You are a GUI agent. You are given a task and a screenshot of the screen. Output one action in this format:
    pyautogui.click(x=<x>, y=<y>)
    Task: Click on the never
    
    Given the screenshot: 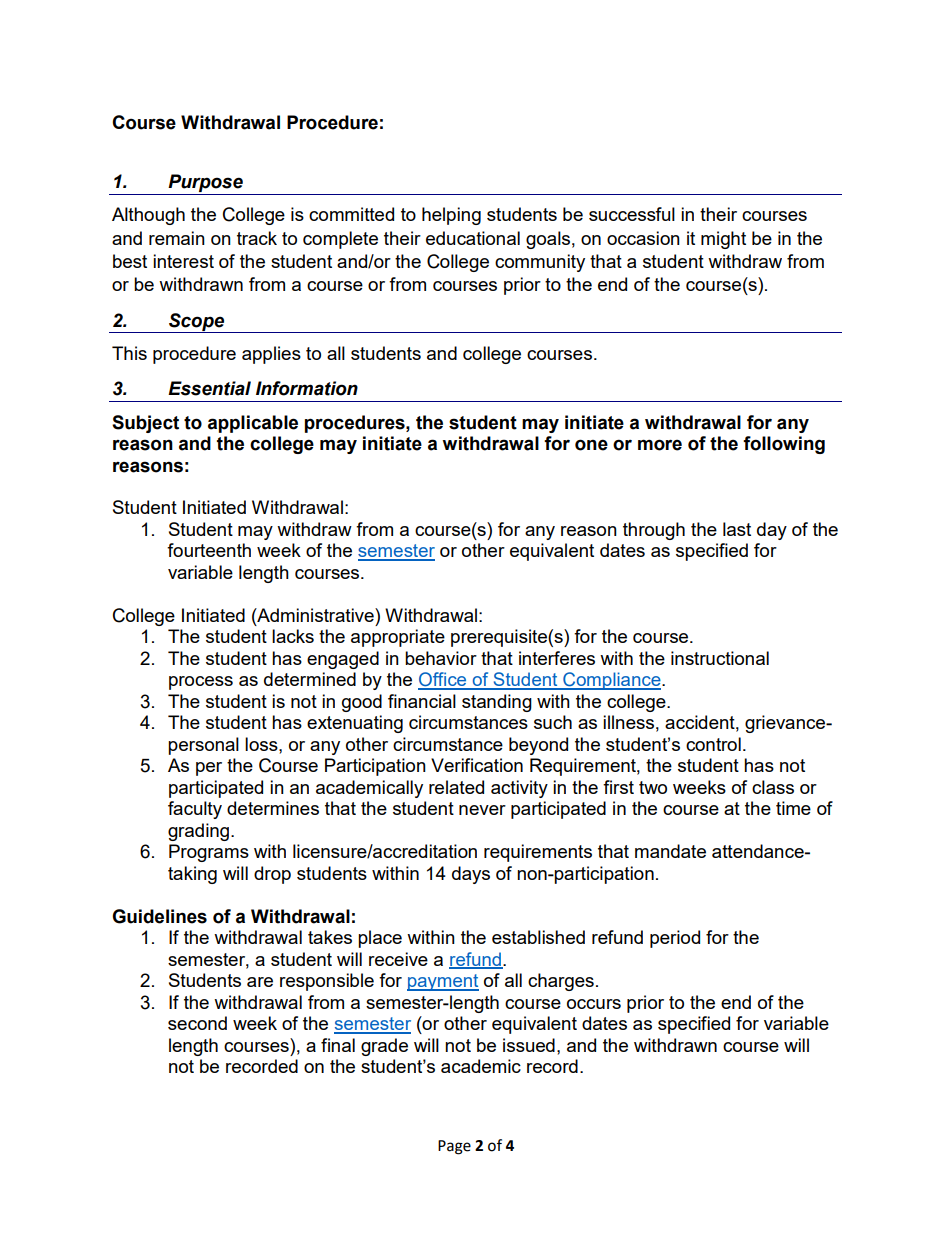 What is the action you would take?
    pyautogui.click(x=482, y=810)
